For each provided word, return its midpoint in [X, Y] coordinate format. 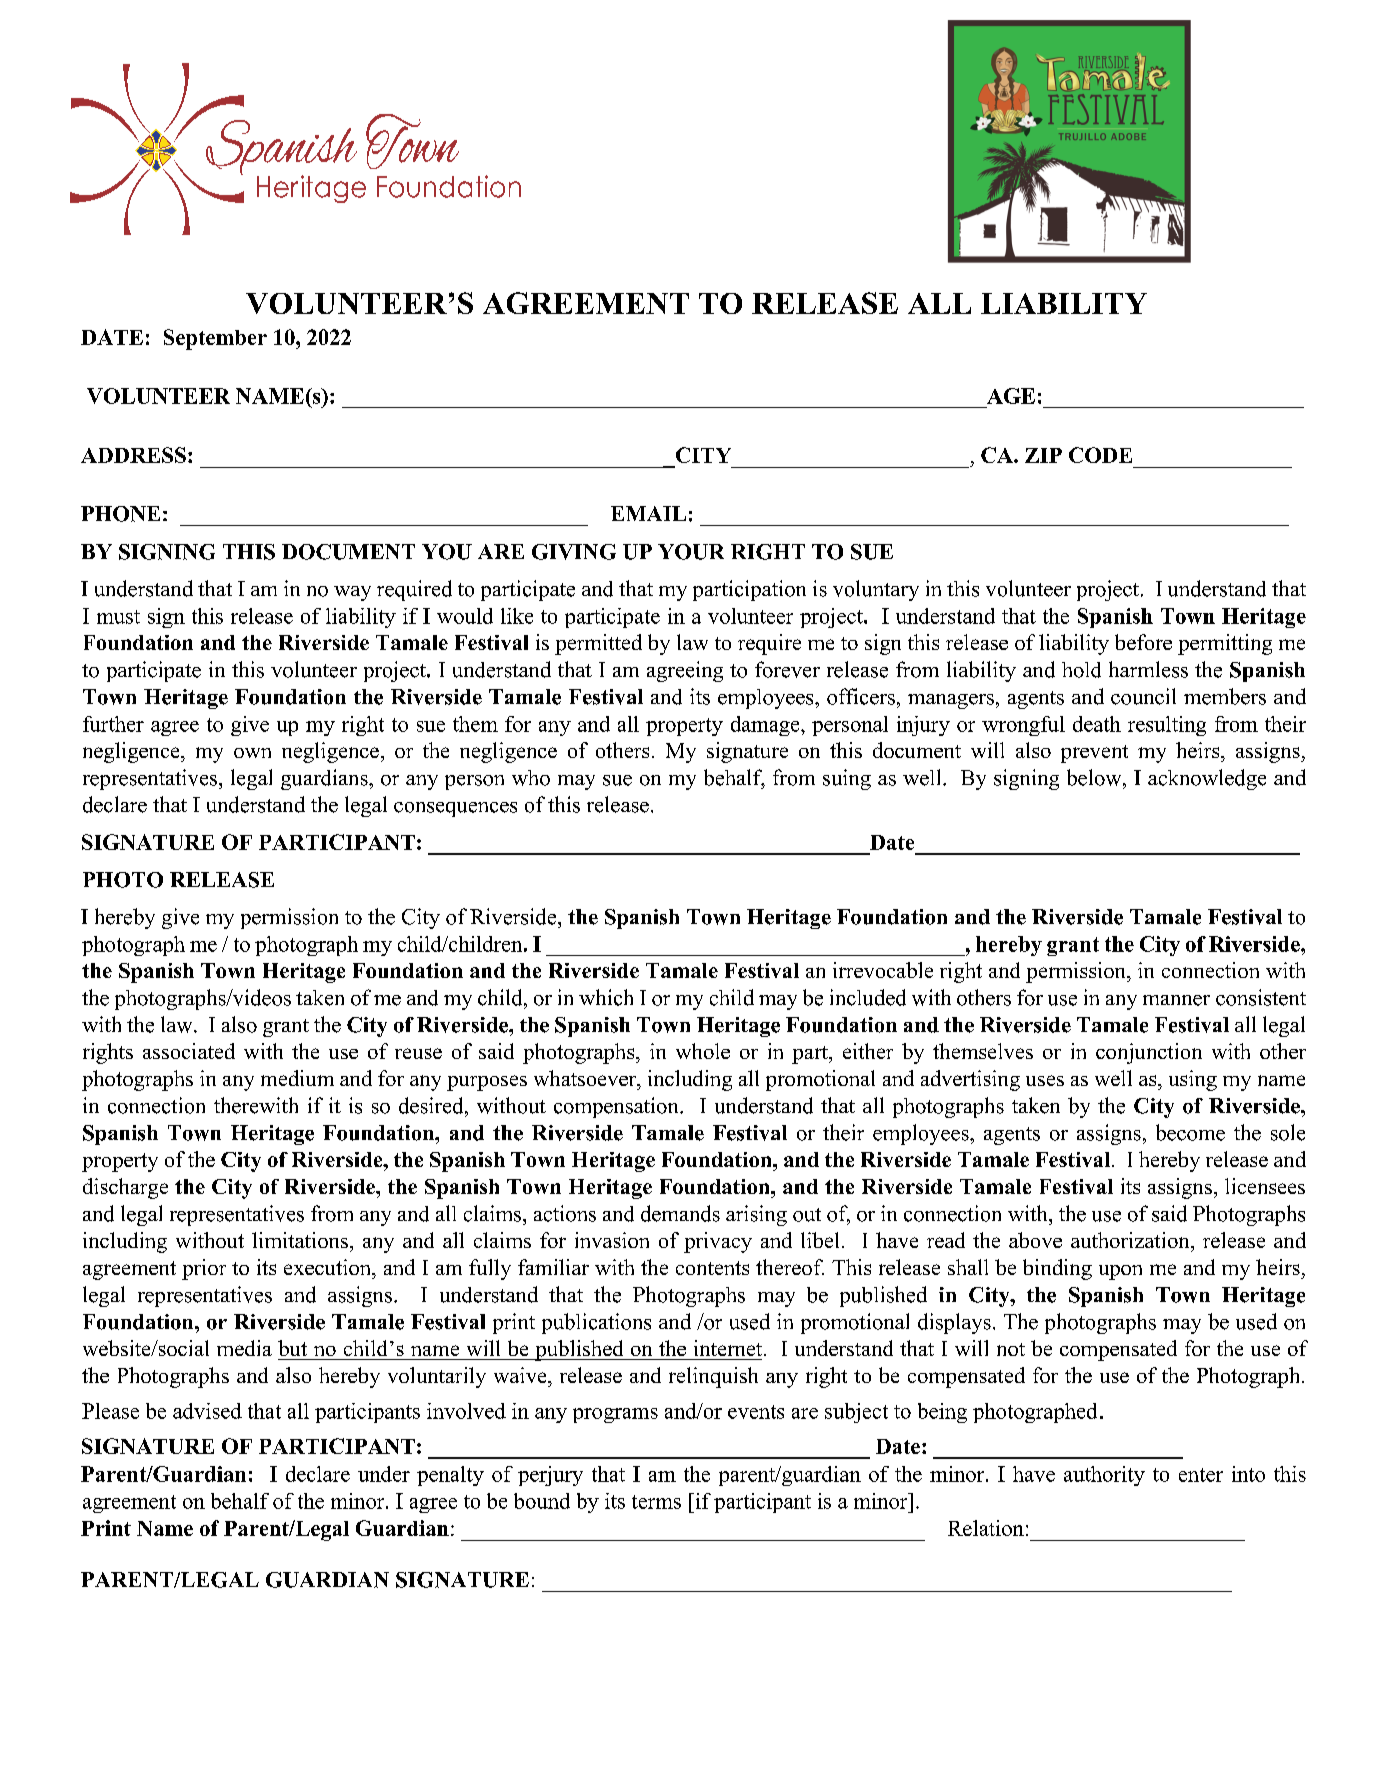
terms [656, 1502]
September [215, 339]
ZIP [1043, 455]
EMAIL [648, 513]
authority [1104, 1476]
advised [207, 1411]
